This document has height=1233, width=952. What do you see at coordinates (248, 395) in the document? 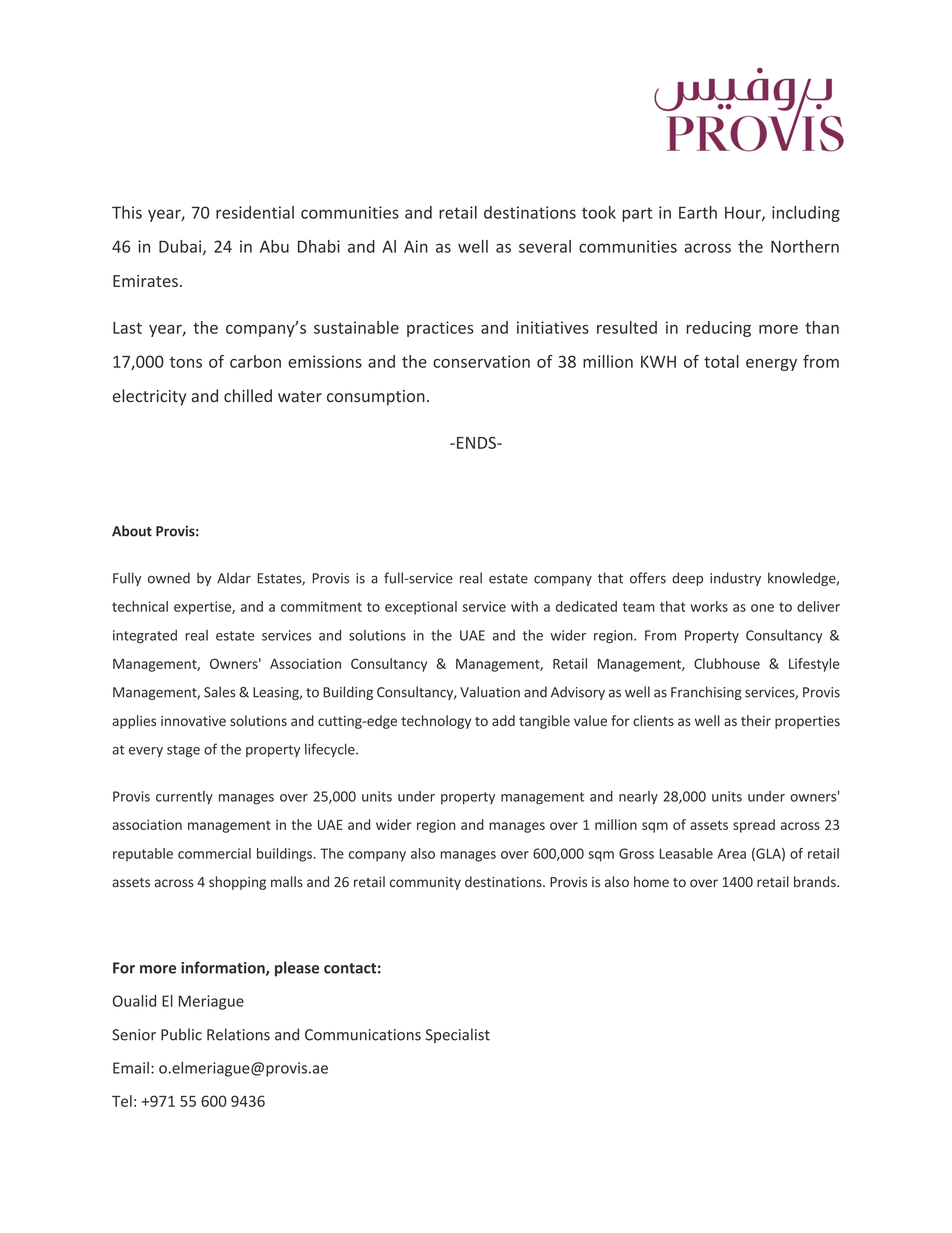
I see `chilled` at bounding box center [248, 395].
